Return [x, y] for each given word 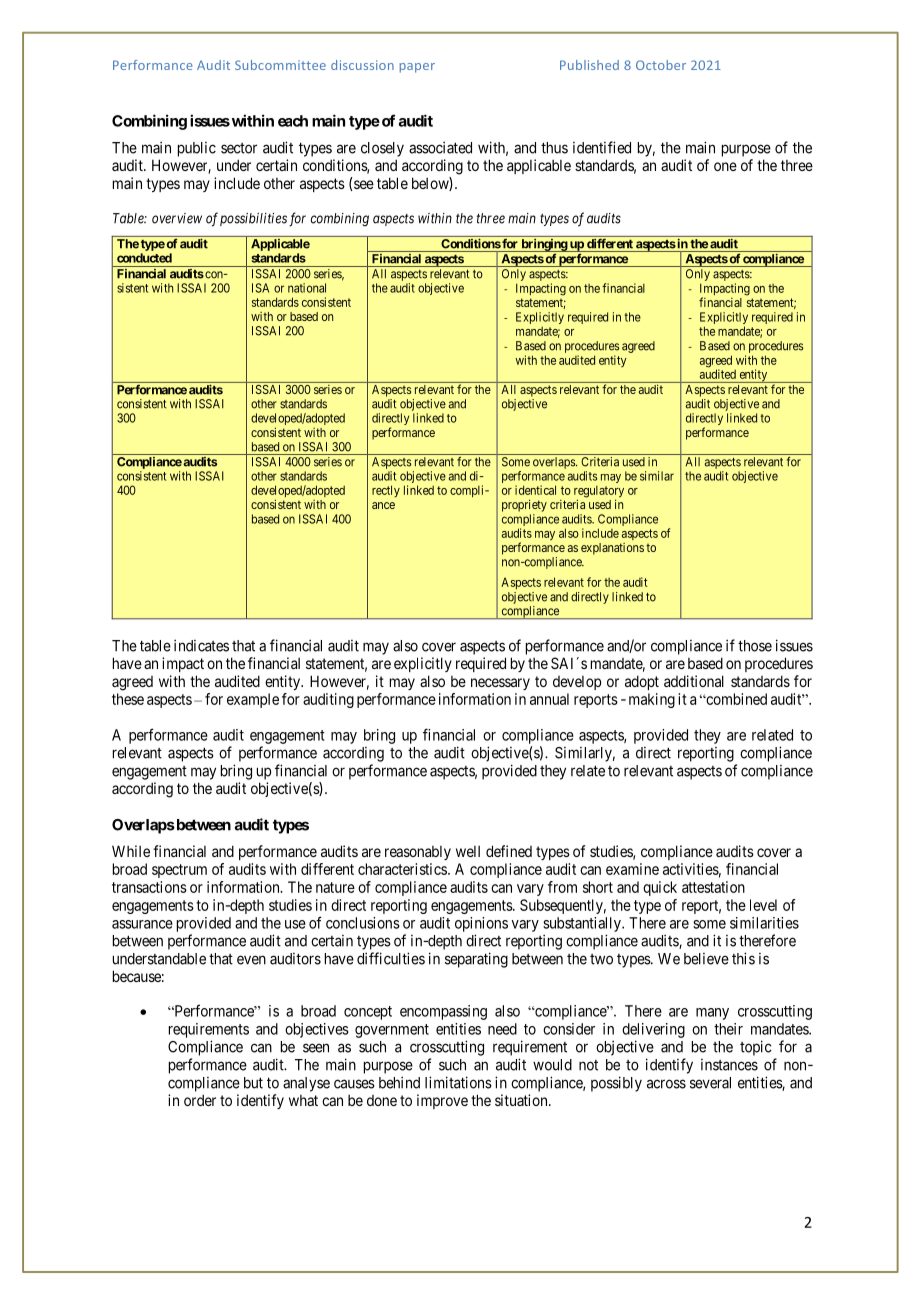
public [197, 149]
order [200, 1100]
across [666, 1084]
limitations [458, 1082]
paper [417, 68]
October [661, 65]
